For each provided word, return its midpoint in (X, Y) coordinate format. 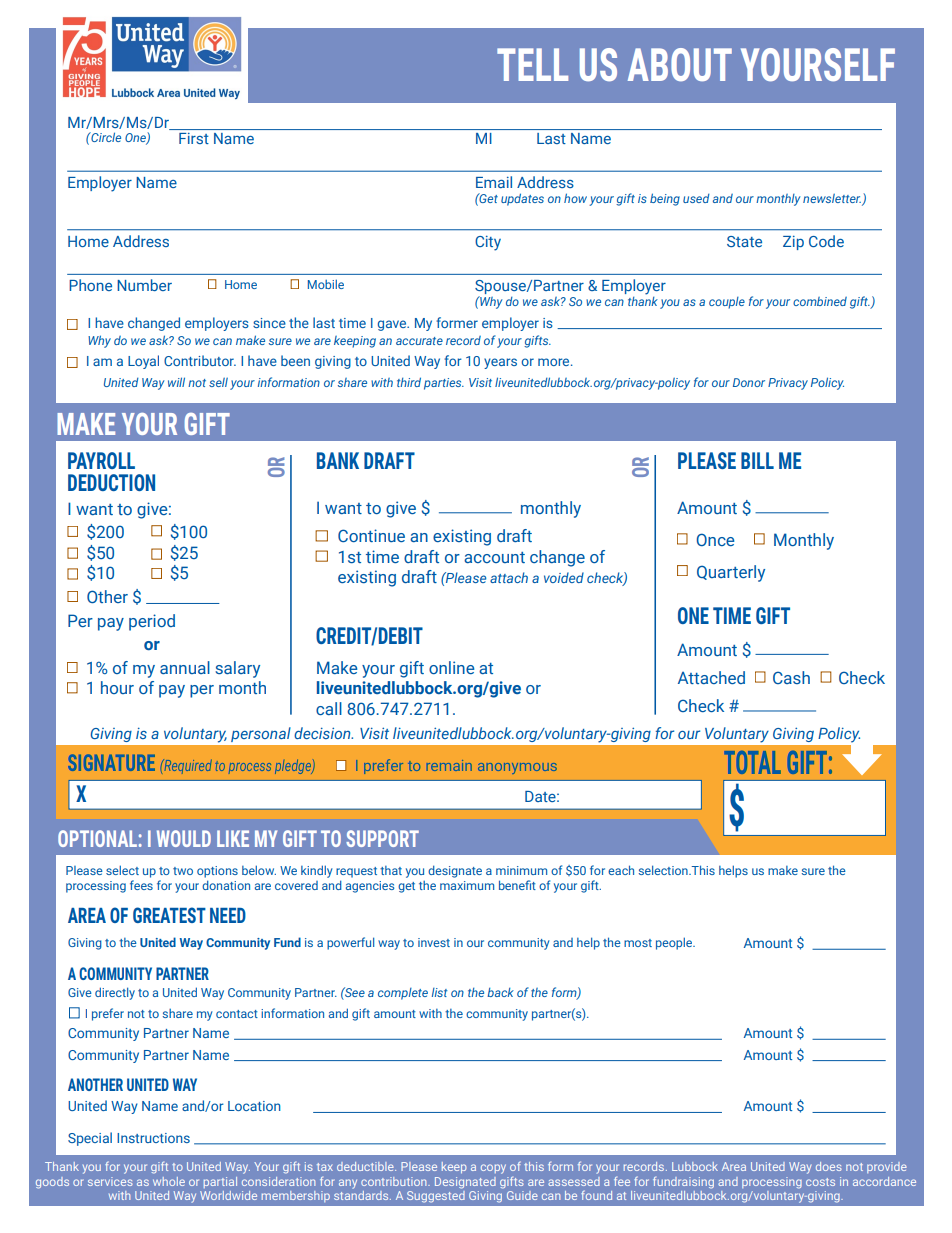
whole (169, 1181)
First (194, 138)
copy (493, 1169)
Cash (791, 677)
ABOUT (680, 64)
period (152, 622)
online (451, 667)
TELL (532, 64)
